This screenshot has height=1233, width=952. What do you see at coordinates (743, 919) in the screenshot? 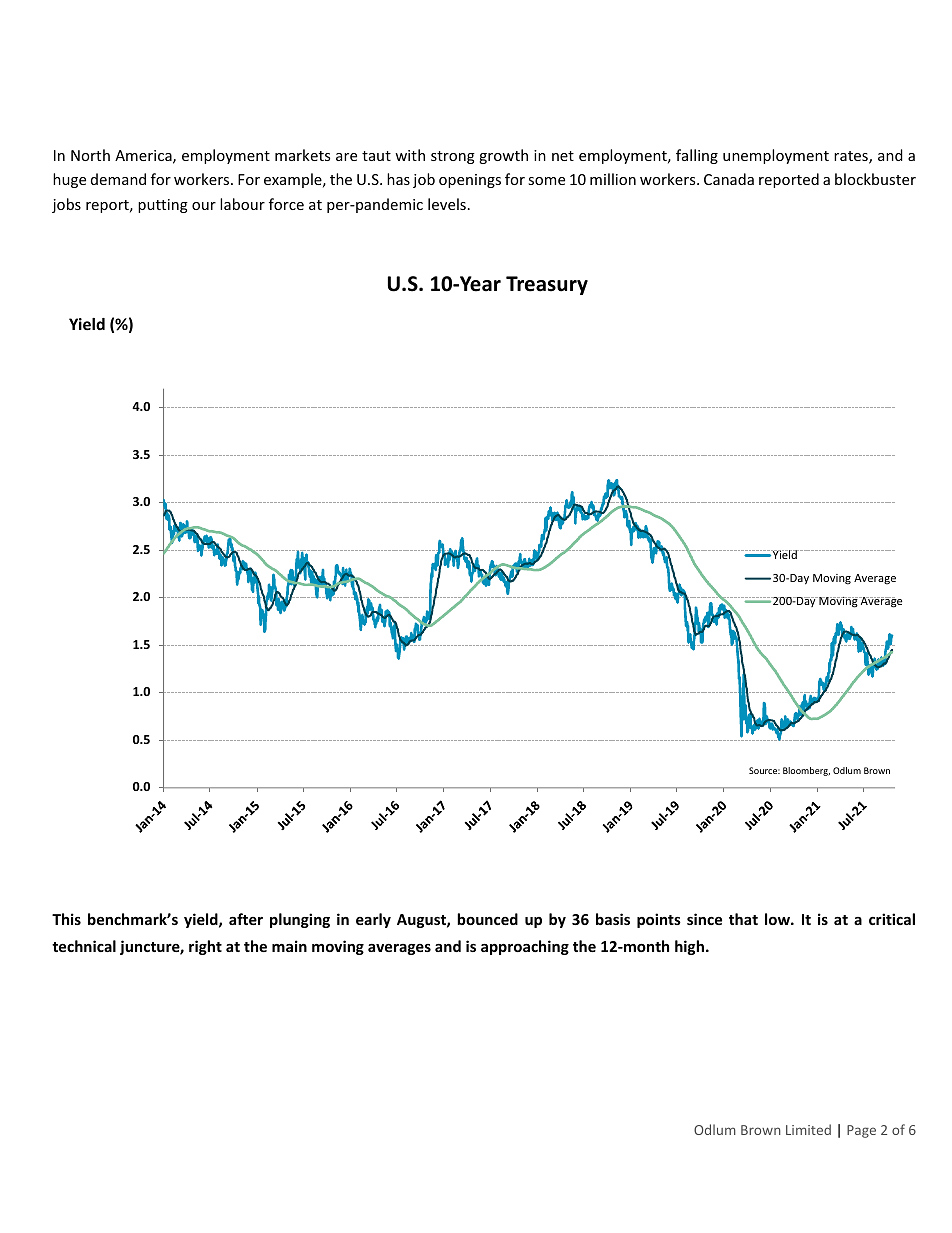
I see `that` at bounding box center [743, 919].
